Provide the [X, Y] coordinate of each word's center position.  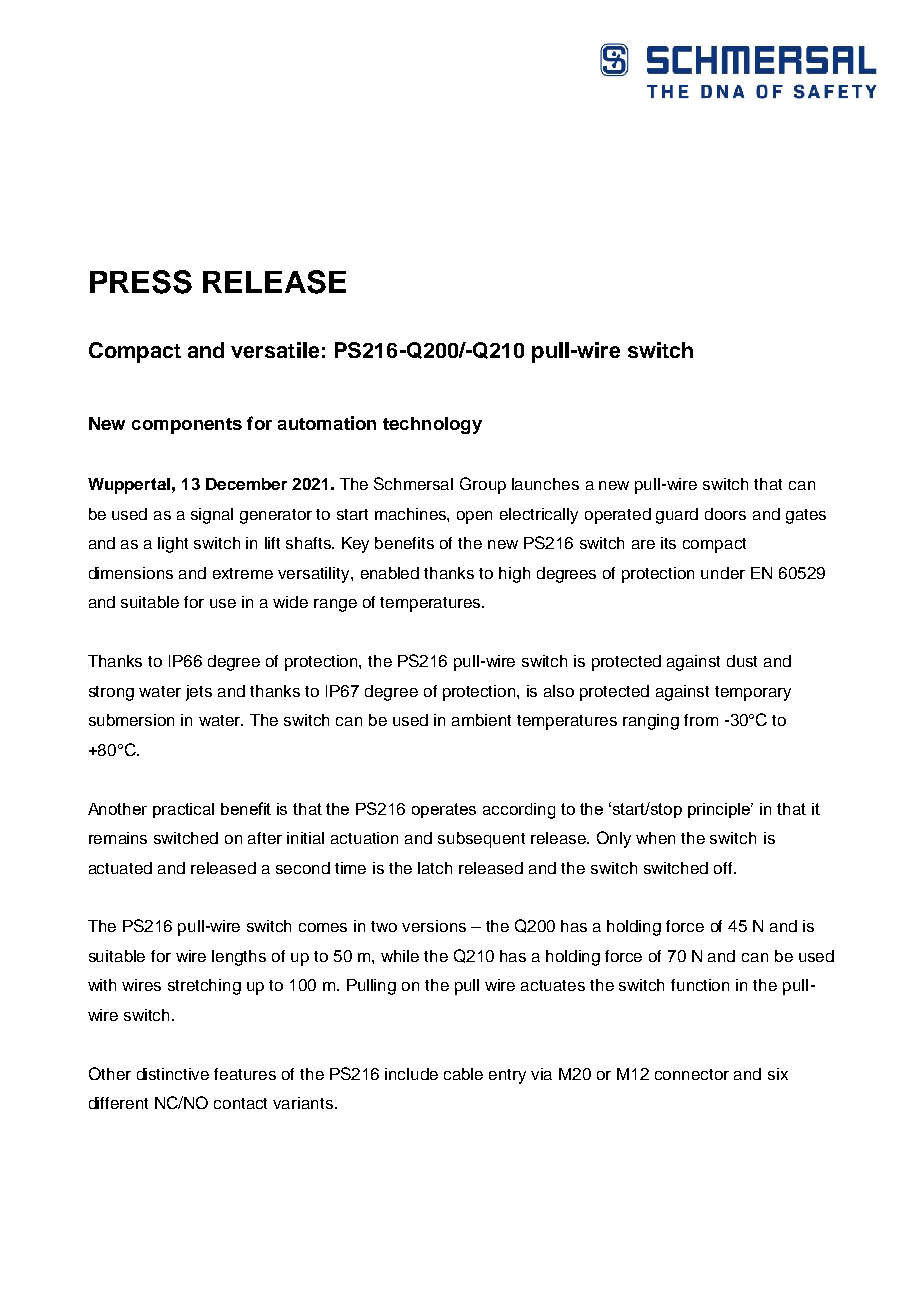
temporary [753, 693]
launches [545, 484]
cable [463, 1074]
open [474, 517]
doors [725, 514]
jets [199, 693]
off [724, 868]
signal [212, 516]
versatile [275, 350]
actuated [120, 868]
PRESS [141, 282]
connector [692, 1074]
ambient [481, 720]
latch [435, 868]
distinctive [173, 1074]
